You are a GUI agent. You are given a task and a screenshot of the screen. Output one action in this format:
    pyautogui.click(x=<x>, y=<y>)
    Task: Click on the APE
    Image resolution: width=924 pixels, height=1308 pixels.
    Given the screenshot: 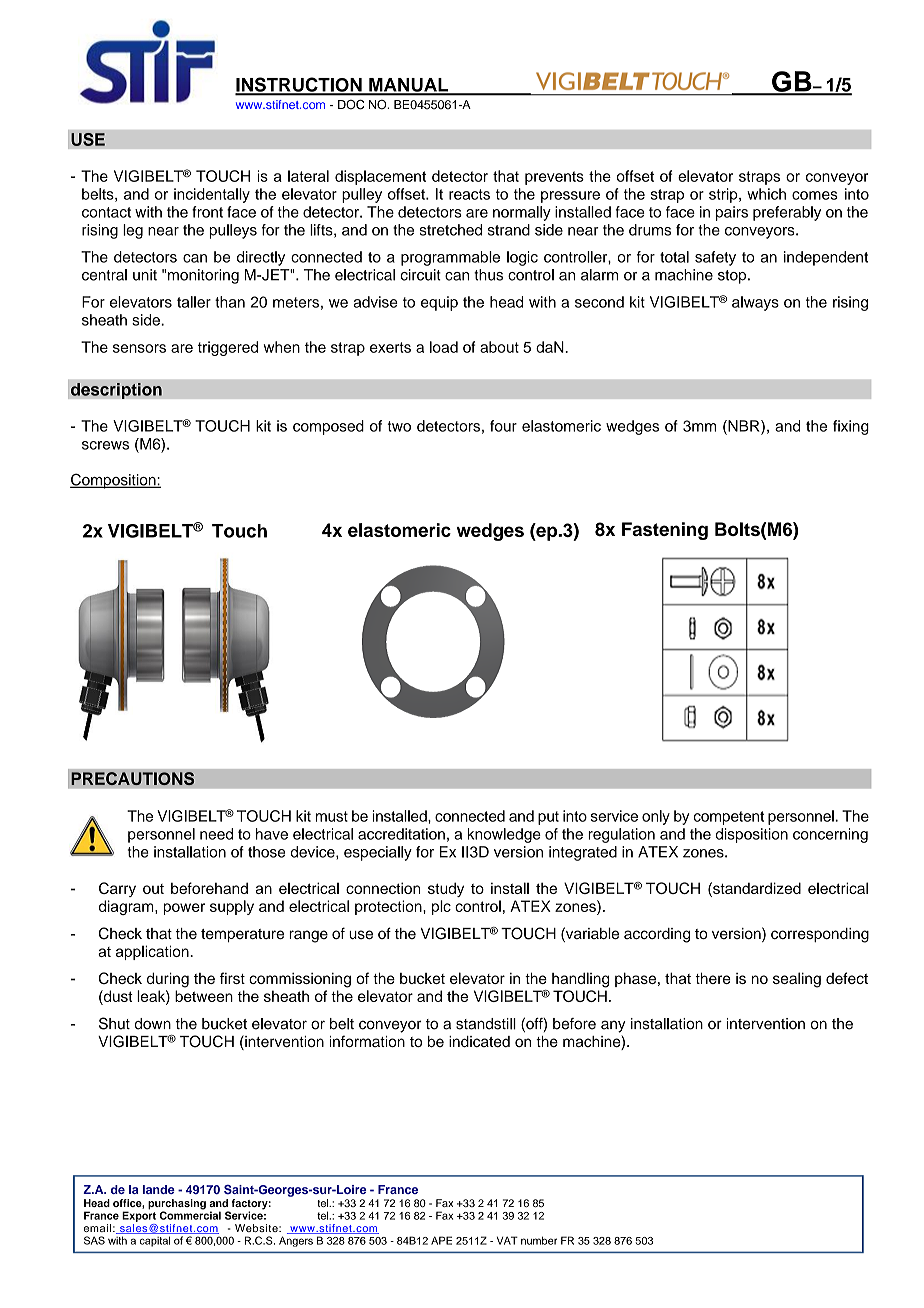 What is the action you would take?
    pyautogui.click(x=441, y=1240)
